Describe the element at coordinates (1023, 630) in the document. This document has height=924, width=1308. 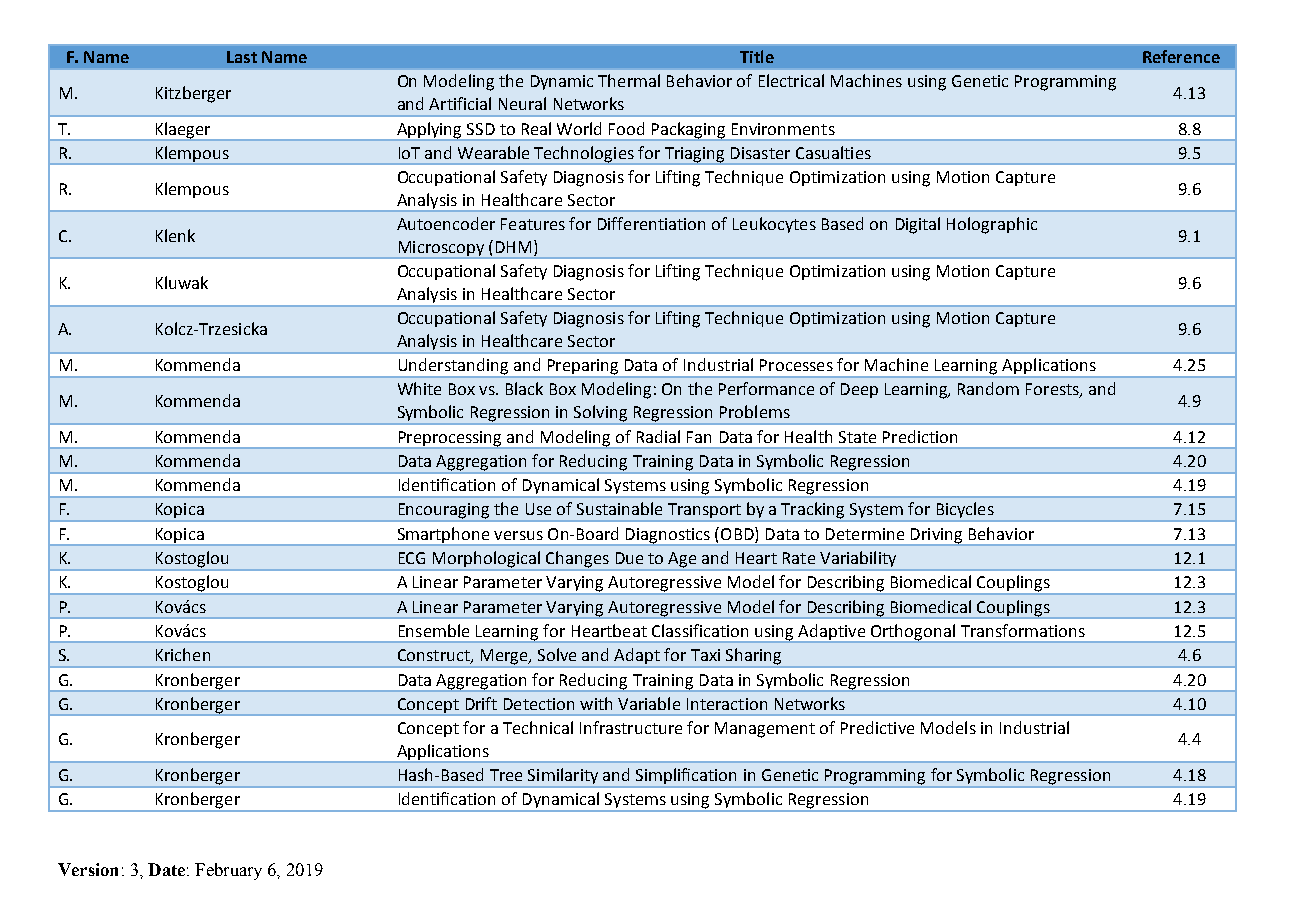
I see `Transformations` at that location.
